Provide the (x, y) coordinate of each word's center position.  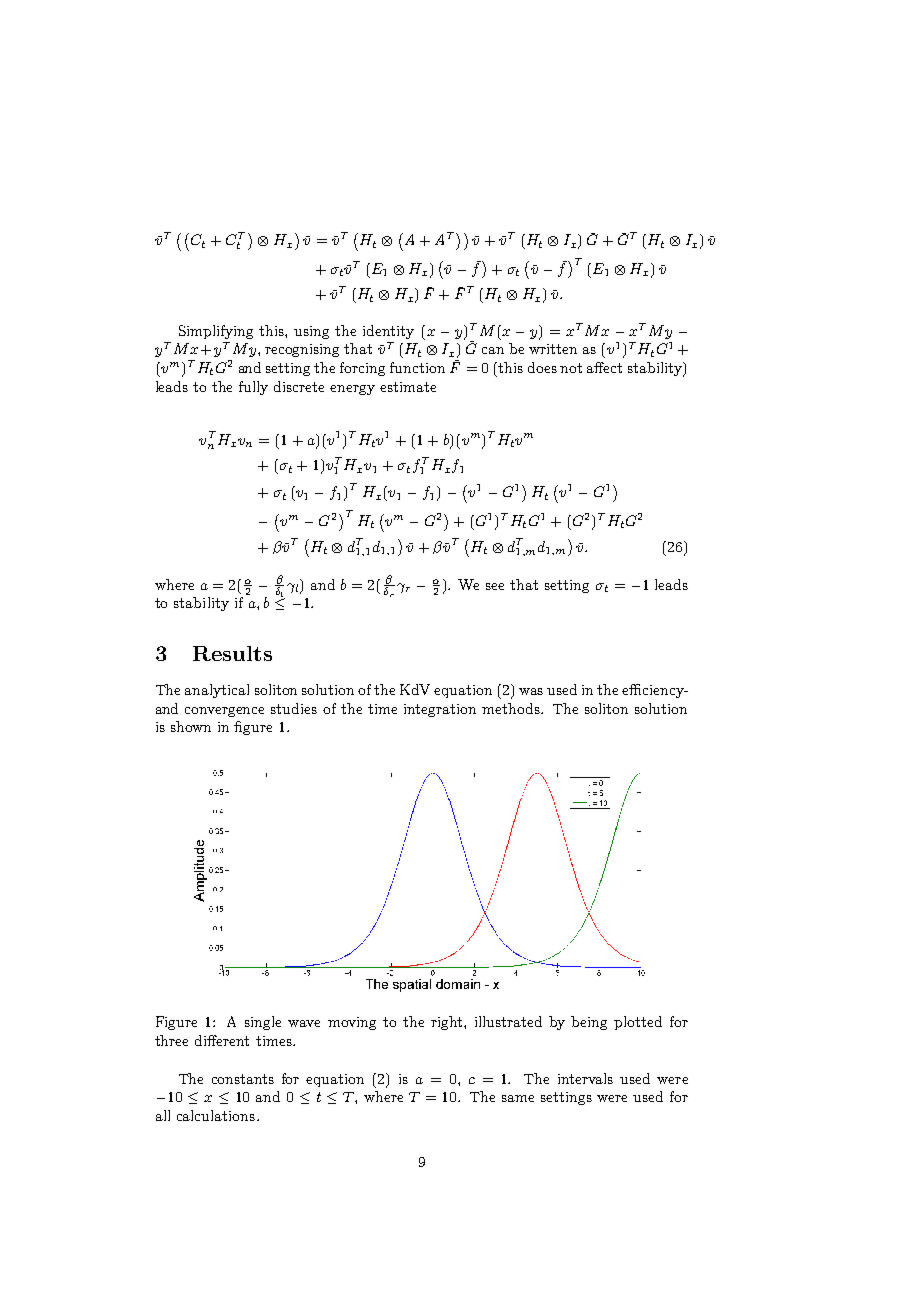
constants (243, 1079)
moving (352, 1023)
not (571, 368)
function (417, 367)
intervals (585, 1078)
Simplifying (216, 332)
